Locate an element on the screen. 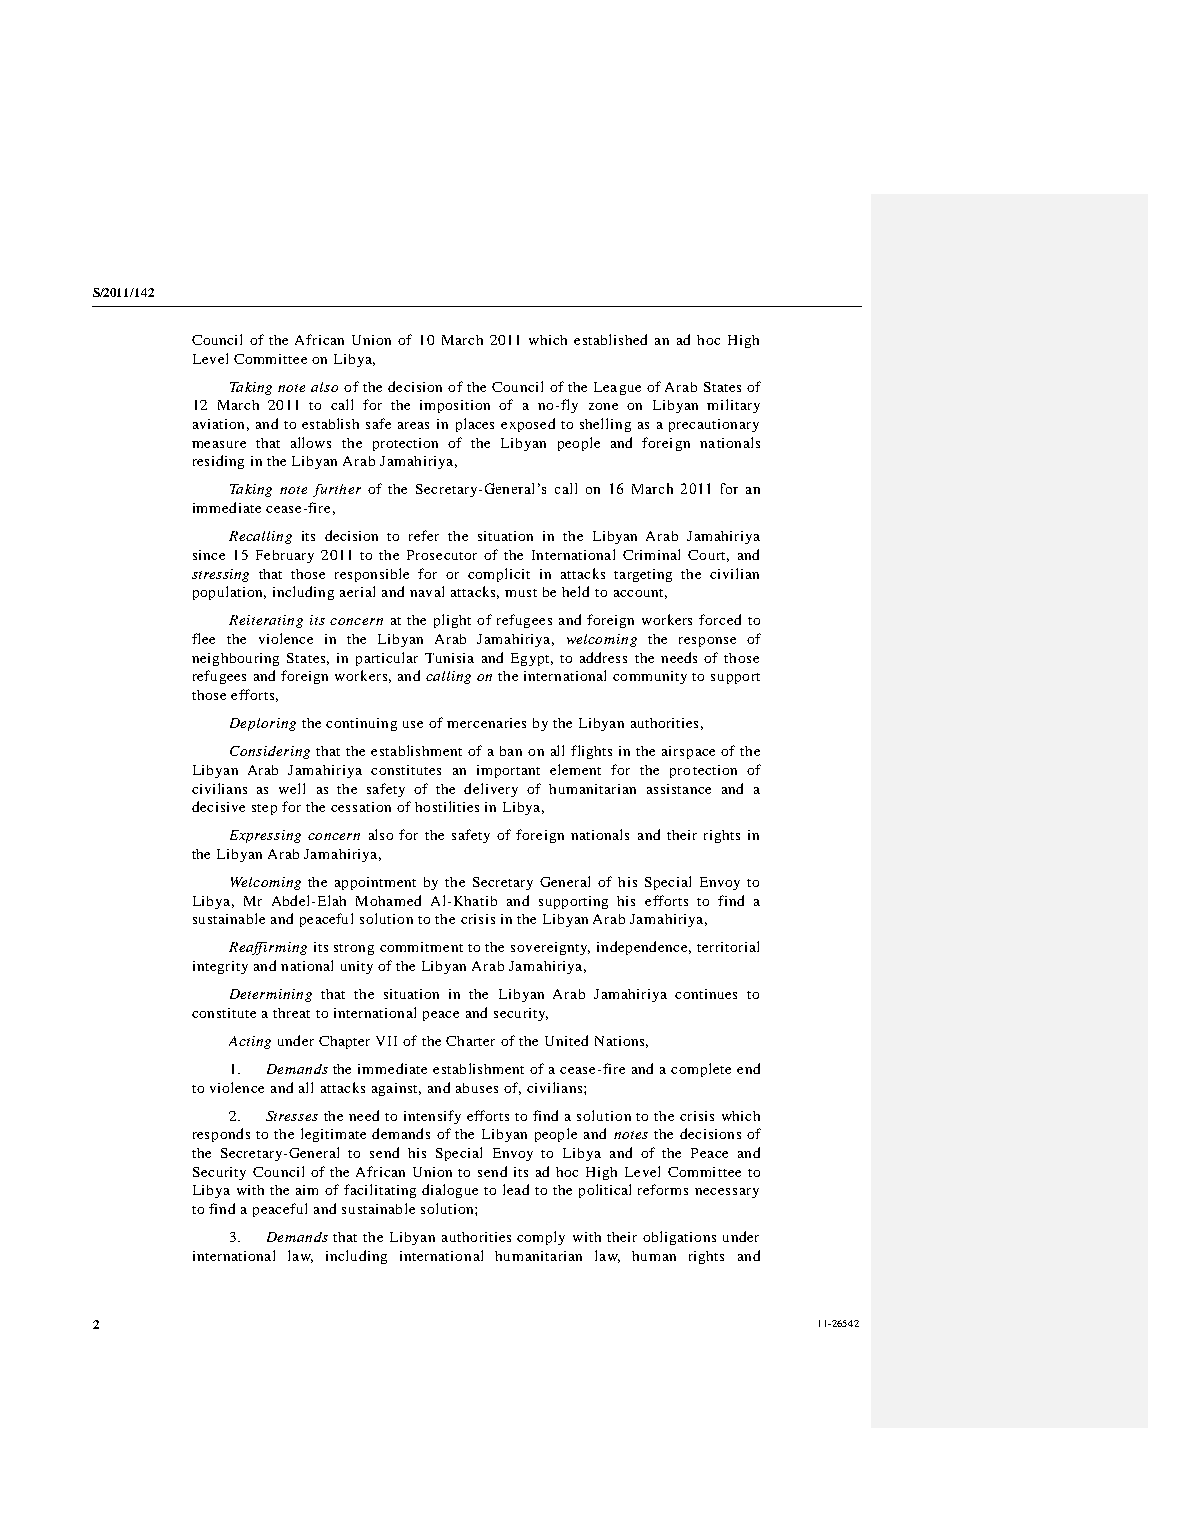  Tunisia is located at coordinates (449, 658).
